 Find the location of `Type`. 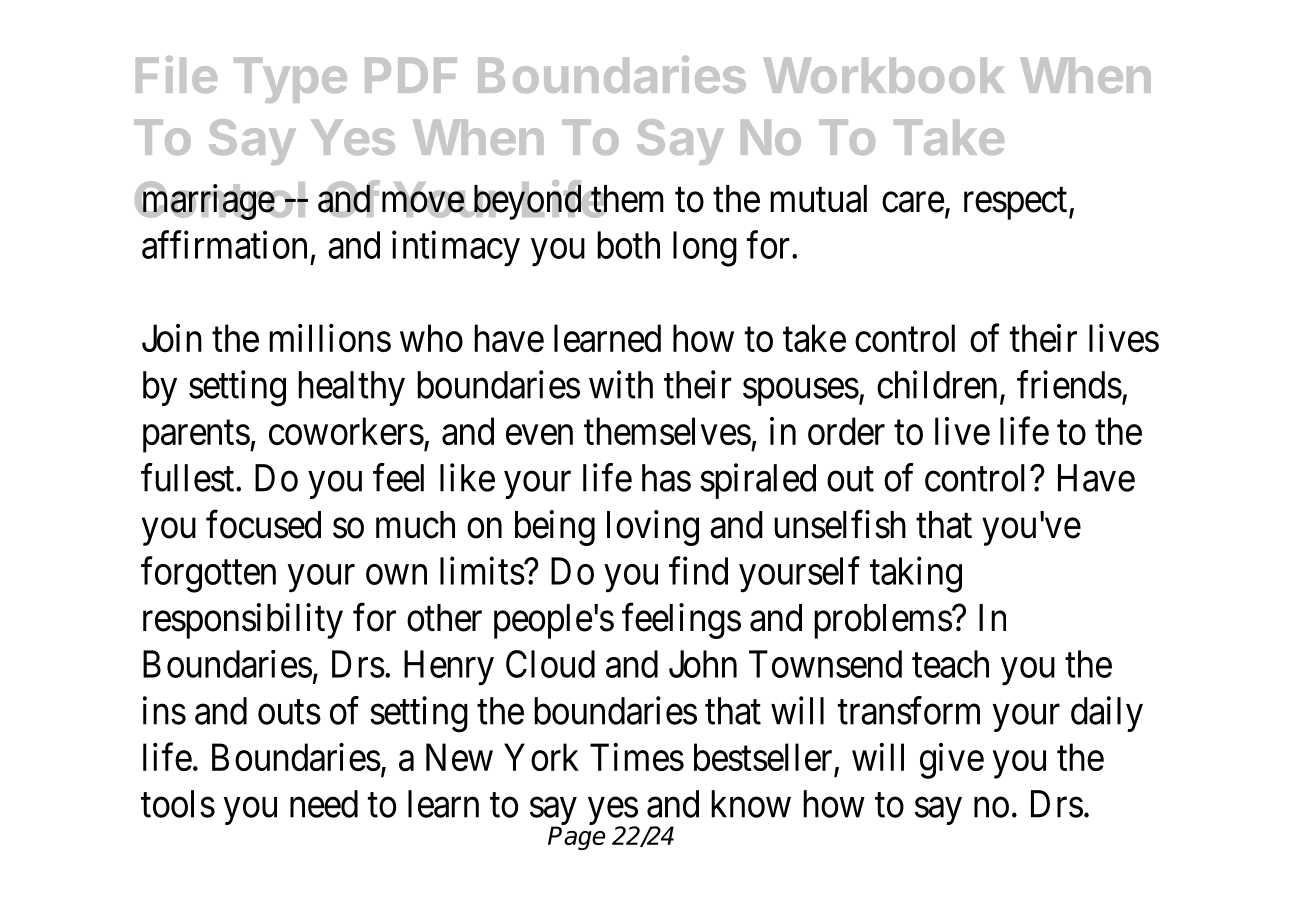

Type is located at coordinates (290, 80).
